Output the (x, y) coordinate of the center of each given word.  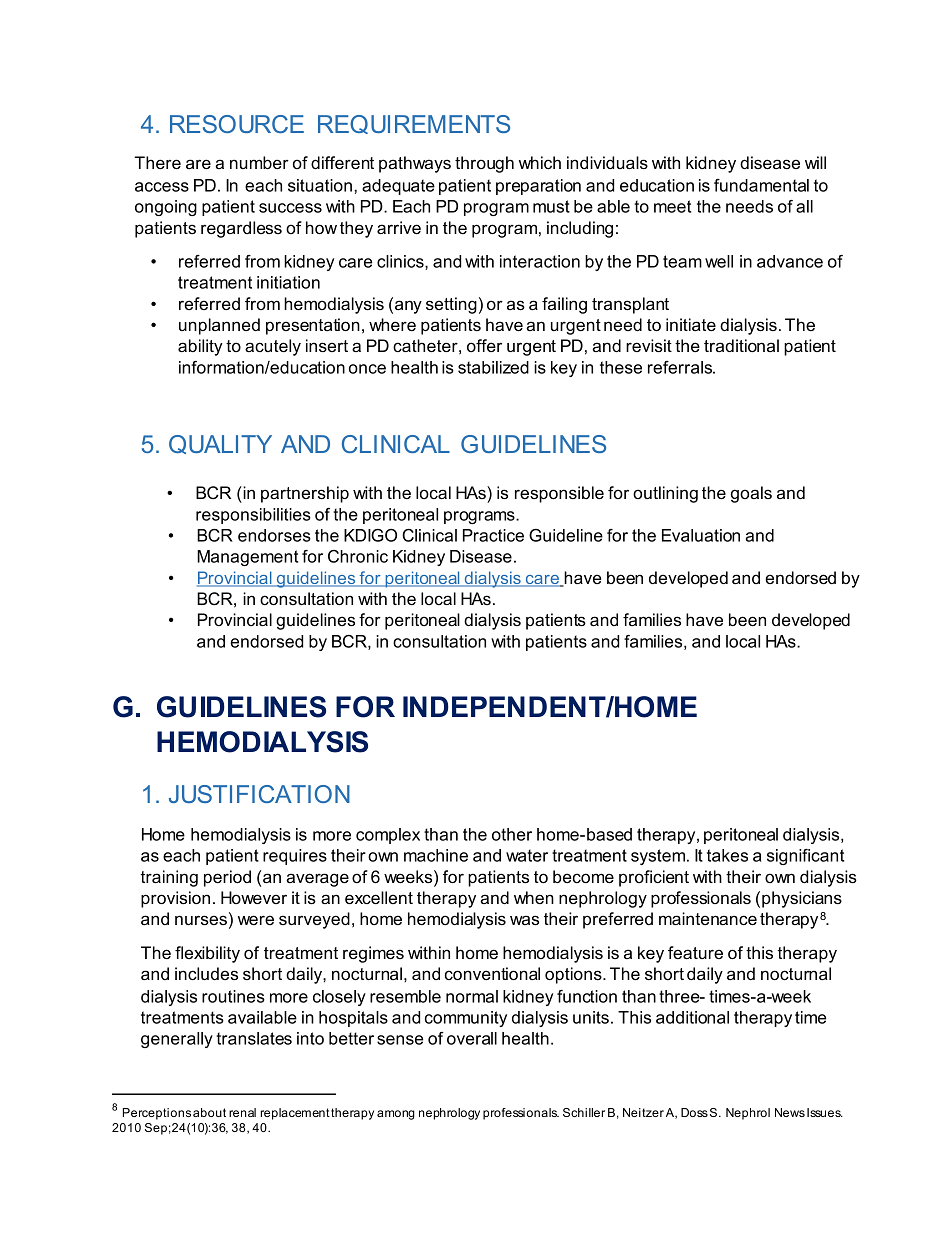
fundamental (761, 185)
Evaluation (701, 535)
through (484, 164)
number (259, 162)
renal (242, 1112)
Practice (493, 535)
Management (247, 558)
